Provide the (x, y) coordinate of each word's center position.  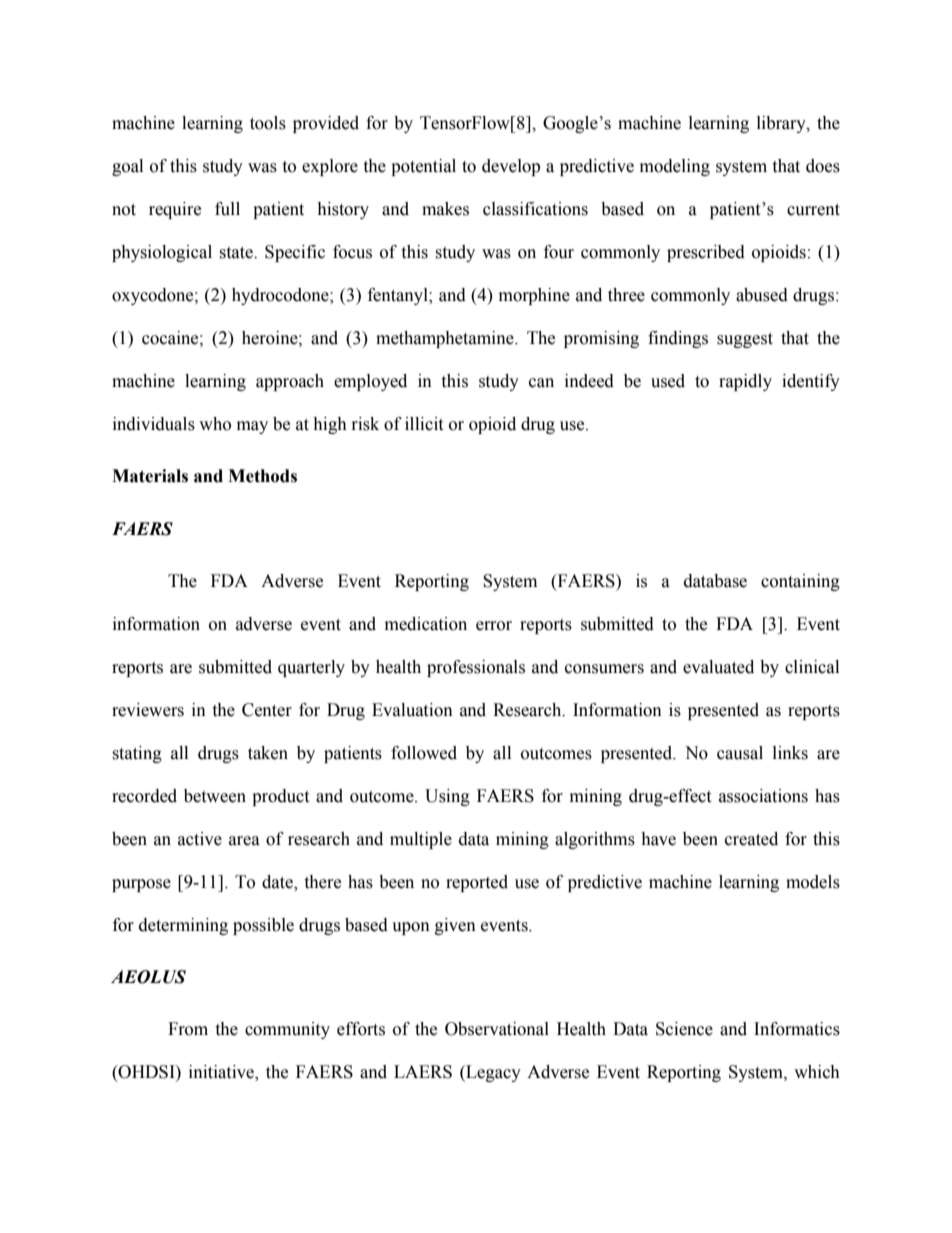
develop (511, 167)
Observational (497, 1029)
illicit (424, 424)
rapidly (745, 382)
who (215, 424)
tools (268, 123)
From (188, 1029)
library (782, 124)
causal (740, 753)
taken (268, 753)
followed (424, 753)
